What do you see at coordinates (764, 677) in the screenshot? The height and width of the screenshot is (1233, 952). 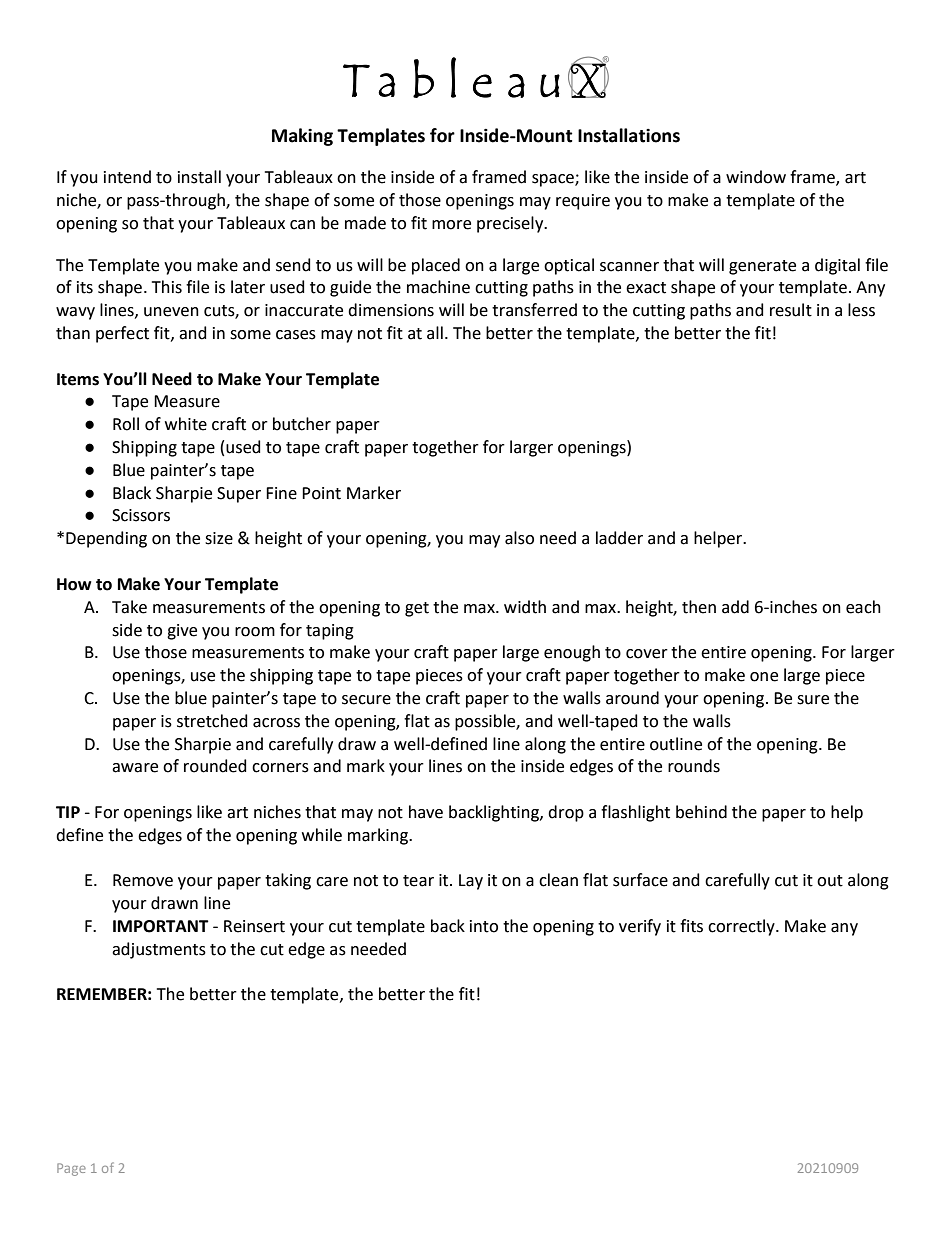 I see `one` at bounding box center [764, 677].
